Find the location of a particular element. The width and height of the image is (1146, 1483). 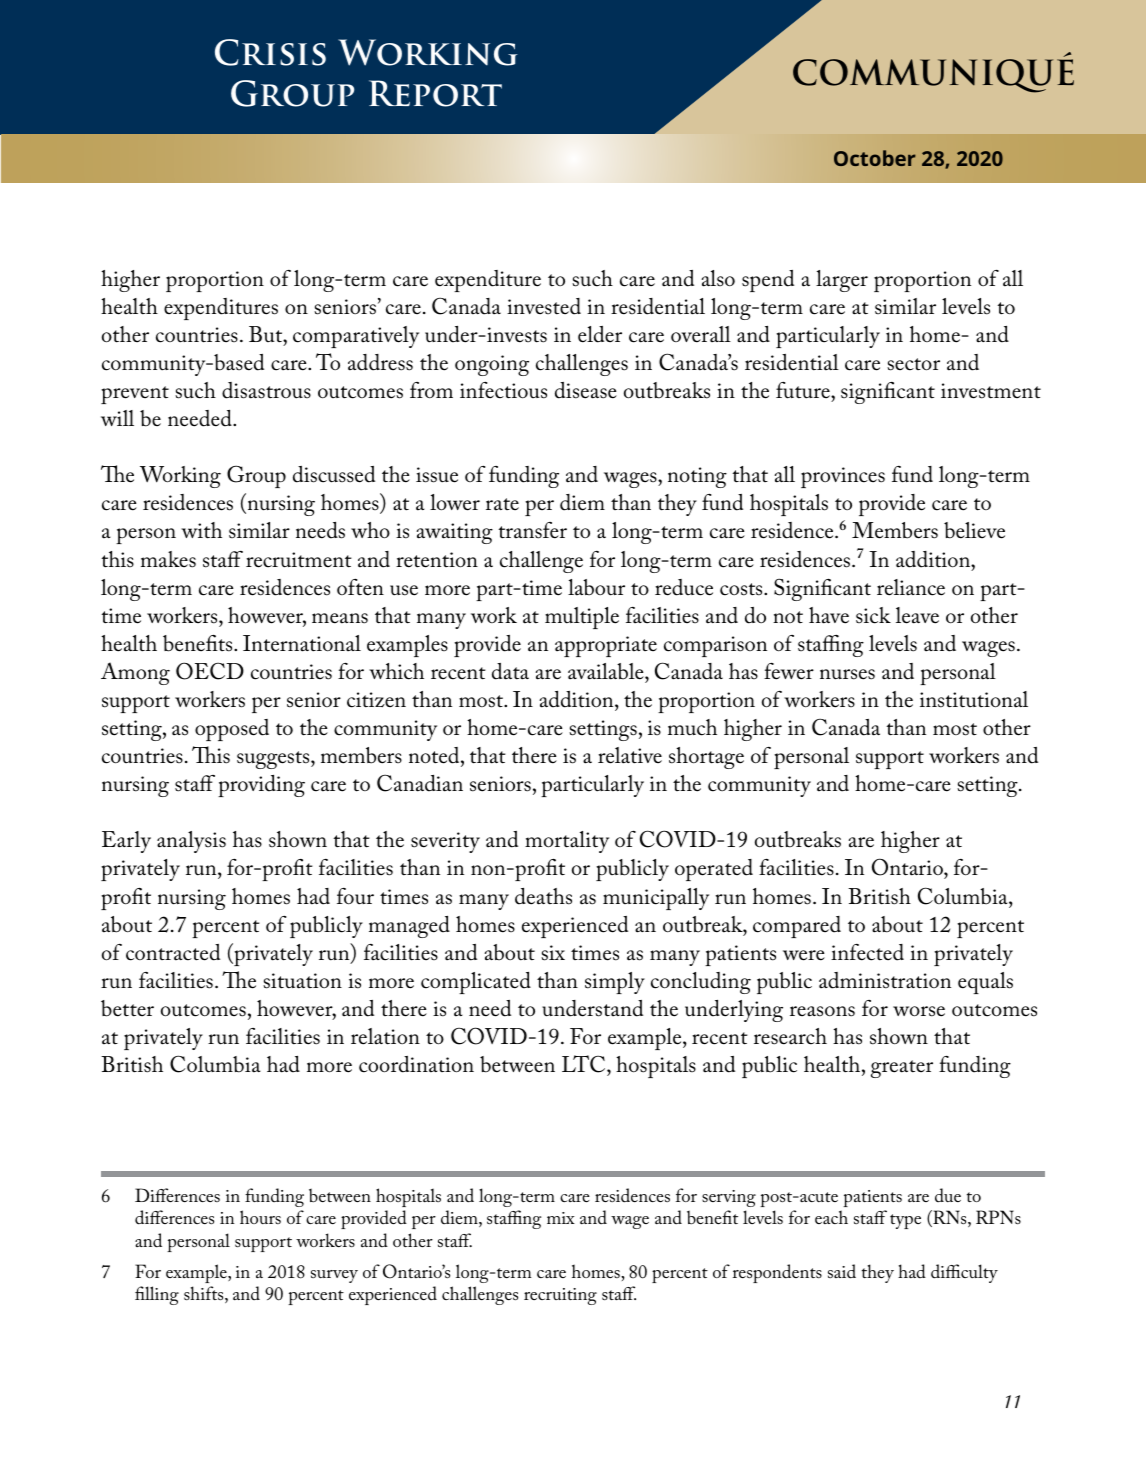

Crisis is located at coordinates (270, 52).
